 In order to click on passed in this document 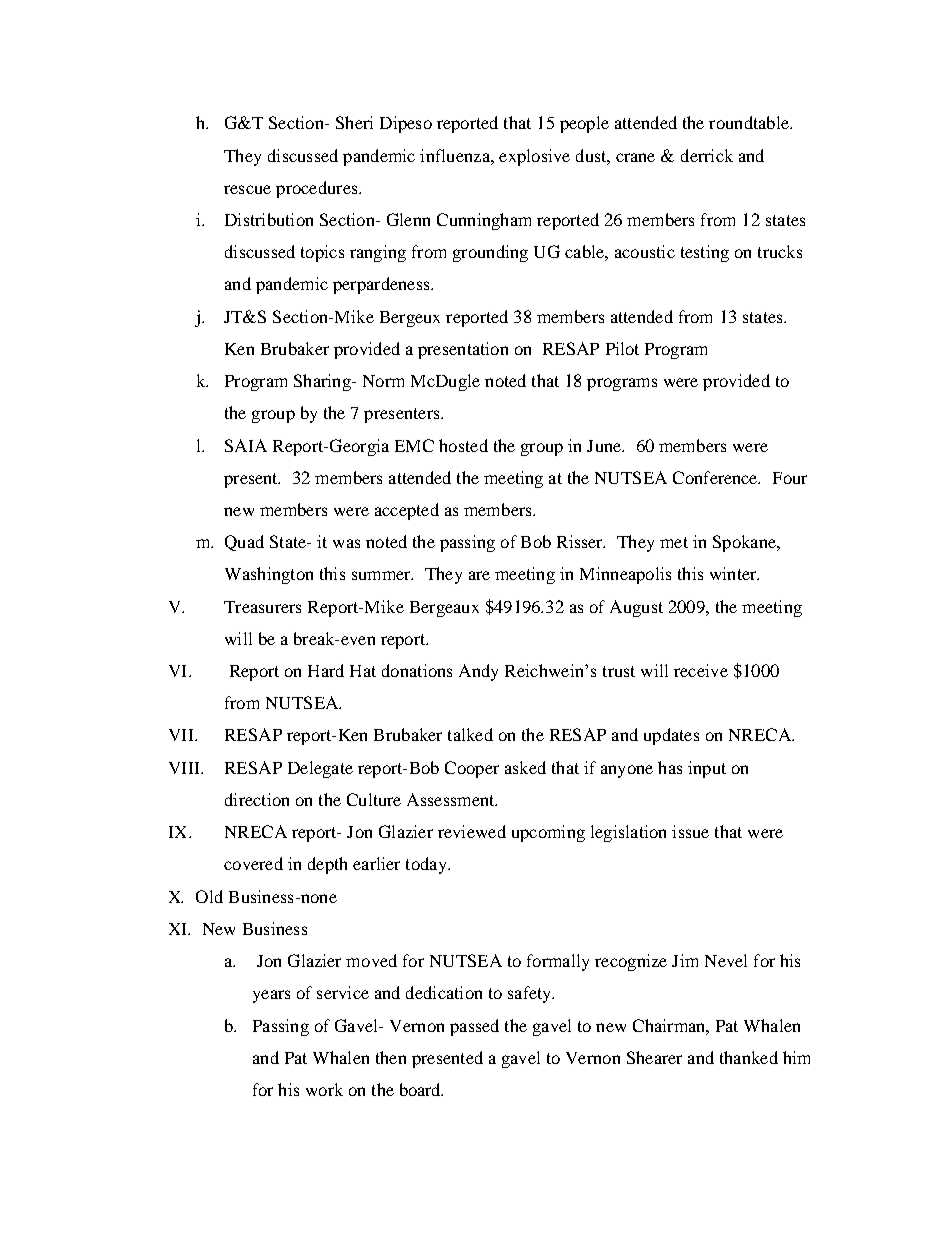, I will do `click(474, 1027)`.
